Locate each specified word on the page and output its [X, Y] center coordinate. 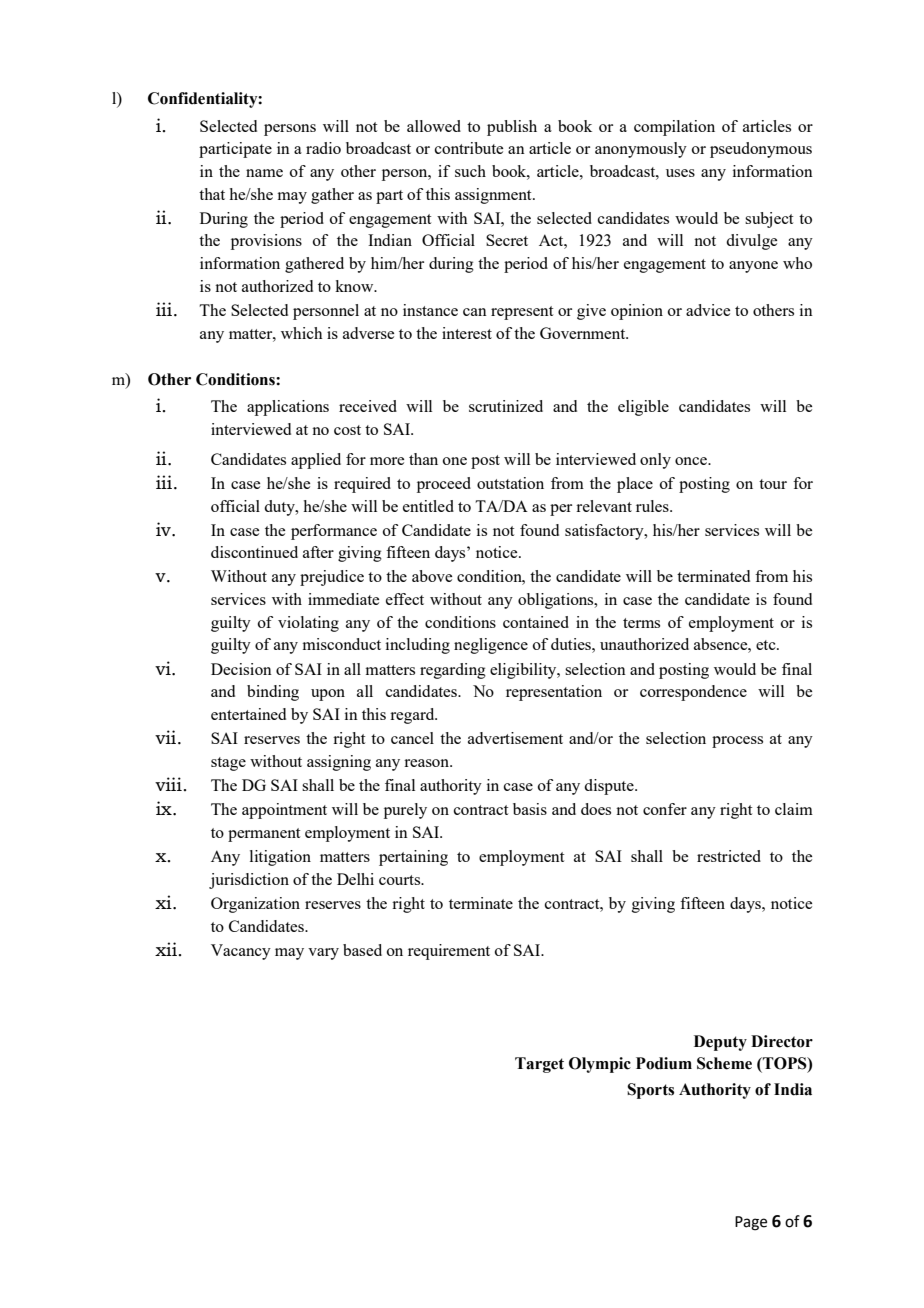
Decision [241, 669]
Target [539, 1065]
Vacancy [241, 952]
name [264, 173]
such [470, 171]
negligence [491, 646]
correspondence [693, 693]
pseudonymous [761, 150]
